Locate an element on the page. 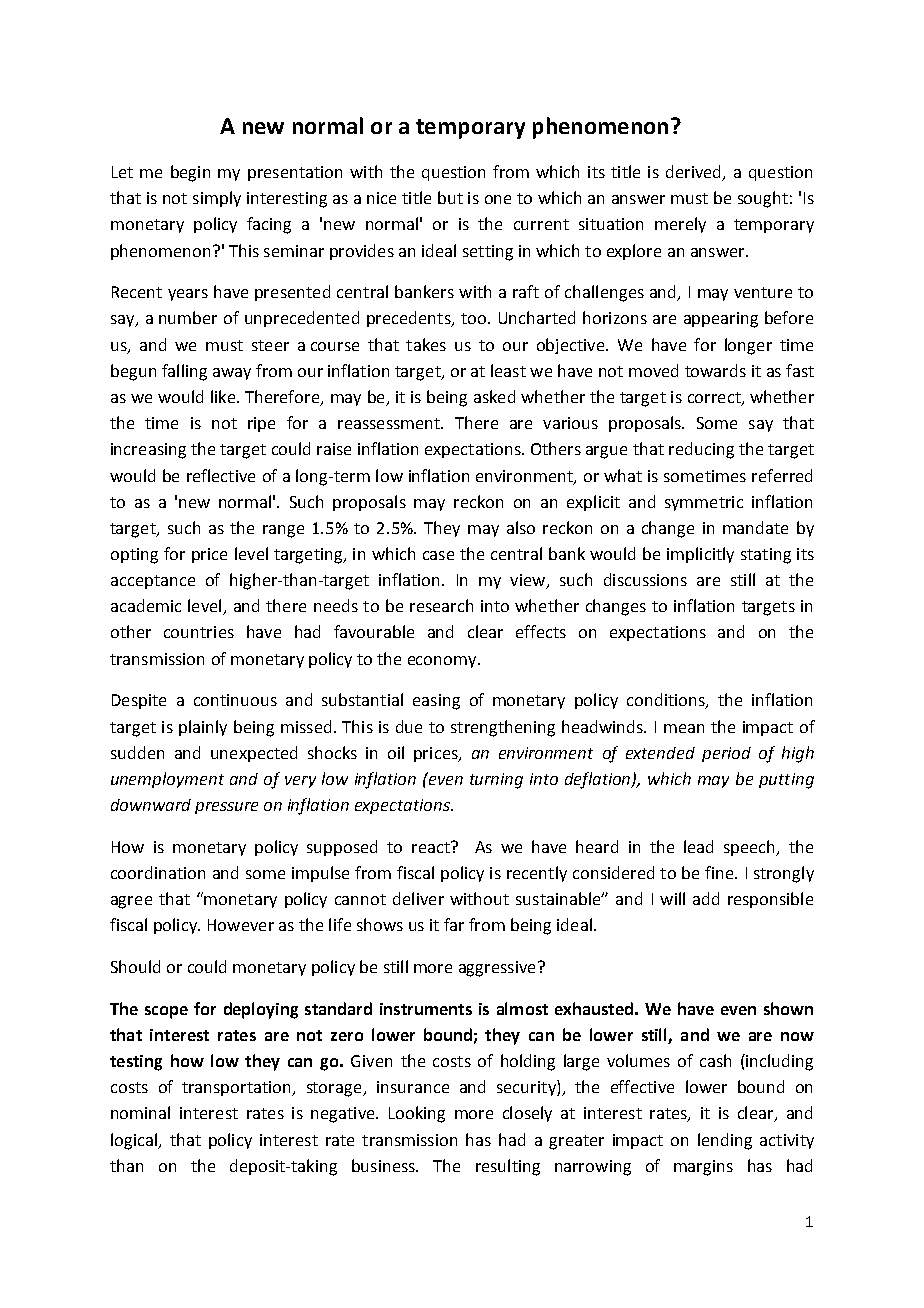 The width and height of the page is (924, 1308). economy is located at coordinates (443, 662).
